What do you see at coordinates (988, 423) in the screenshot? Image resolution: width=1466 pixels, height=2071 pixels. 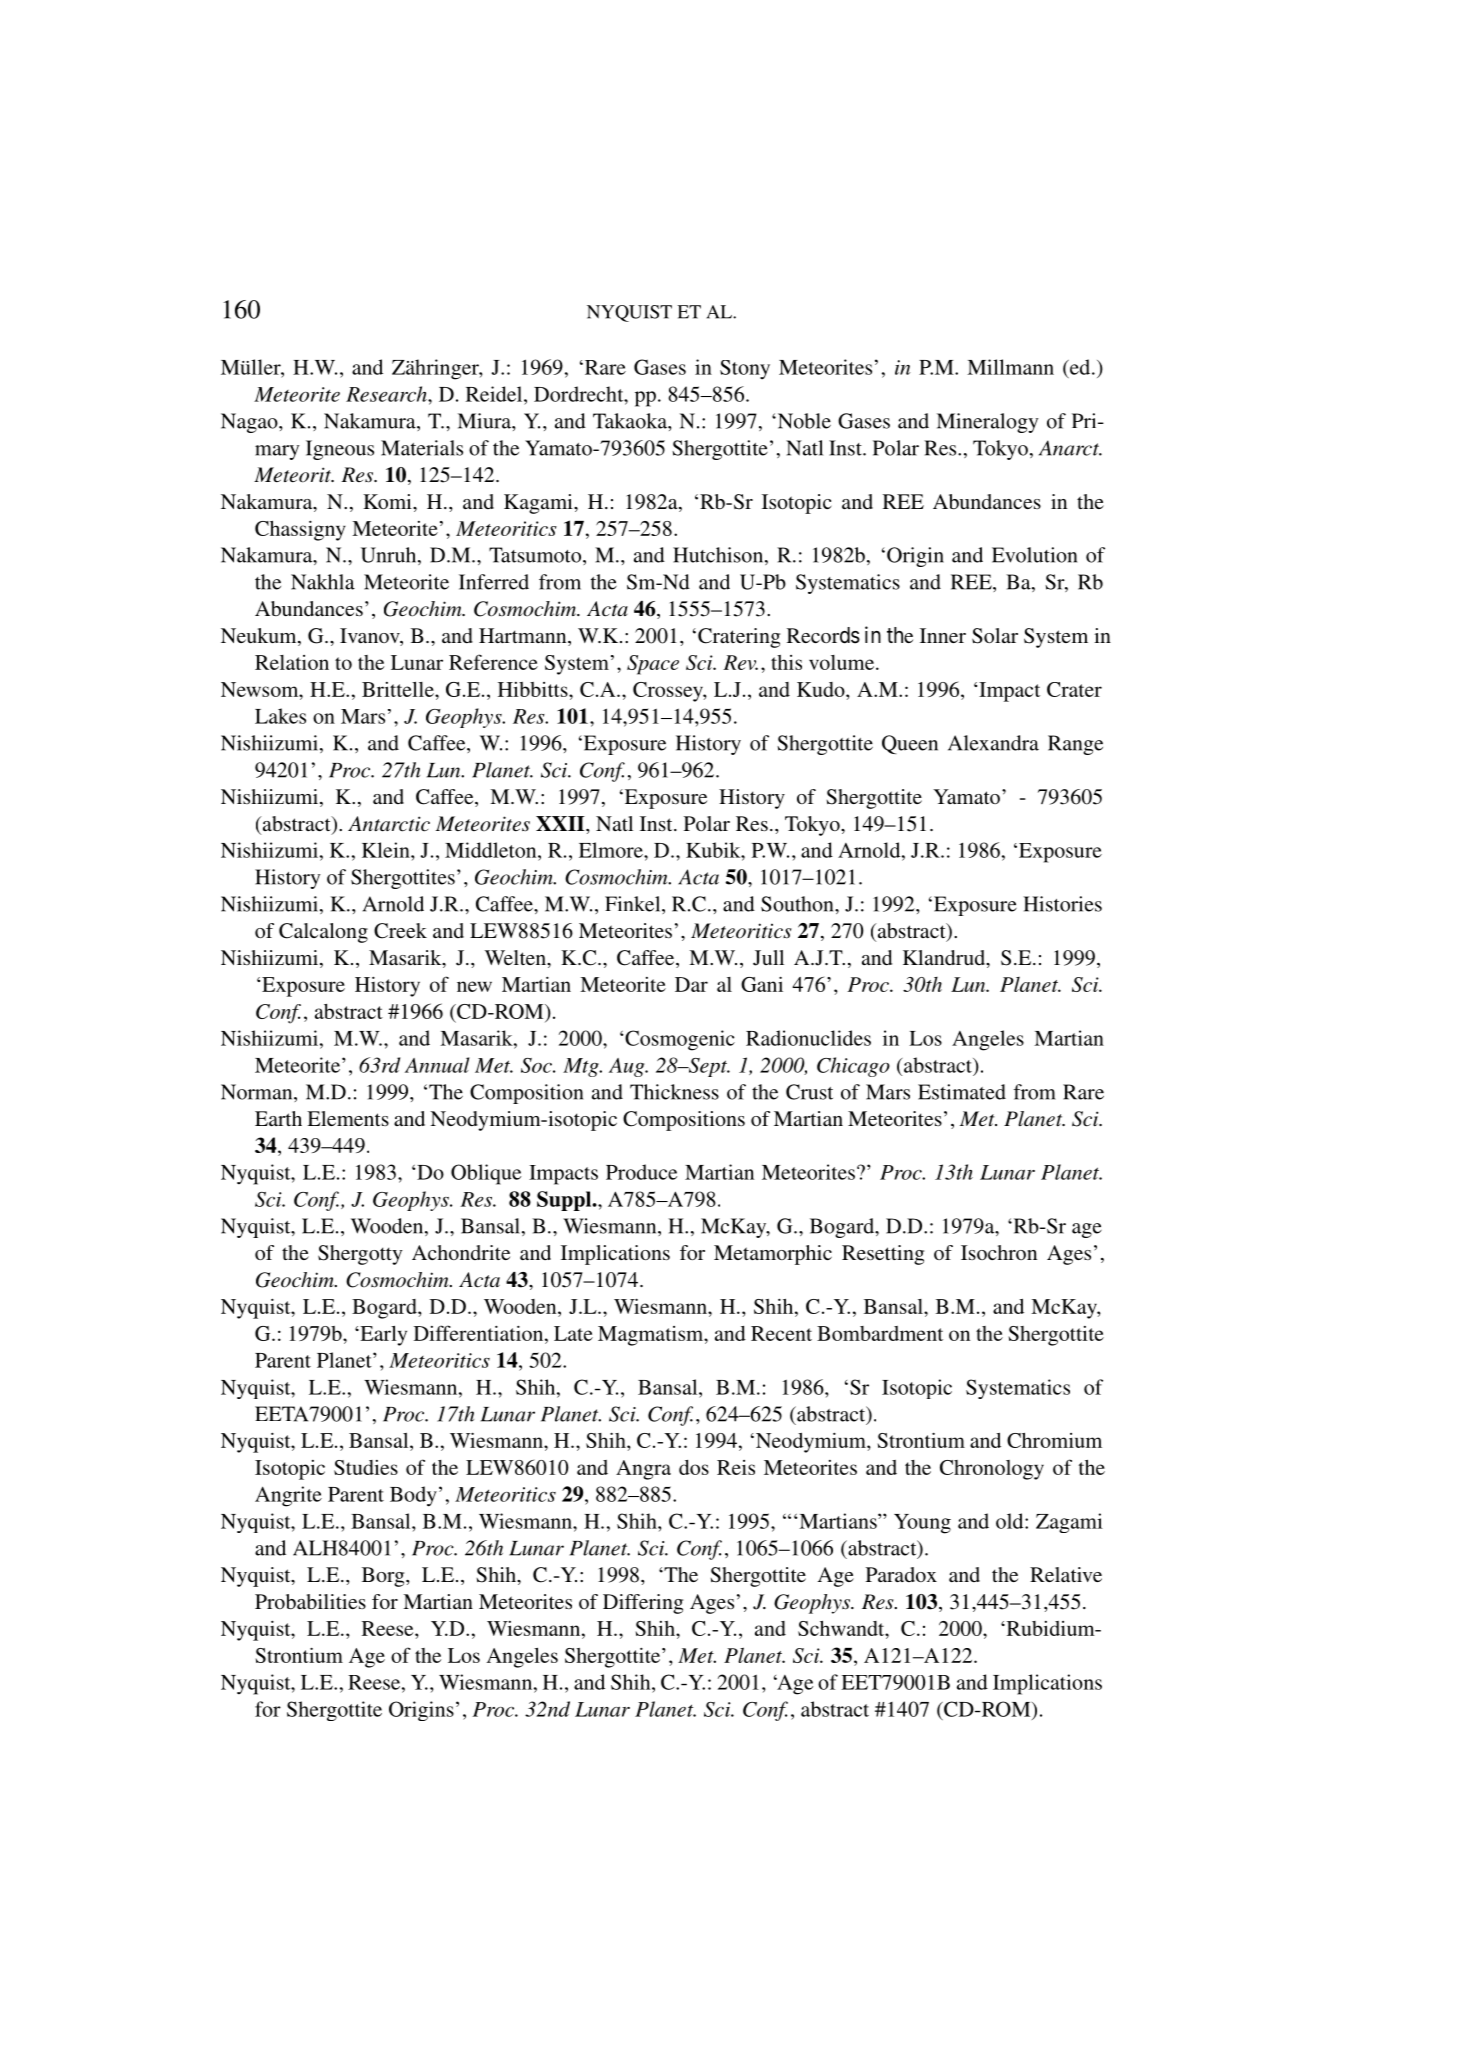 I see `Mineralogy` at bounding box center [988, 423].
